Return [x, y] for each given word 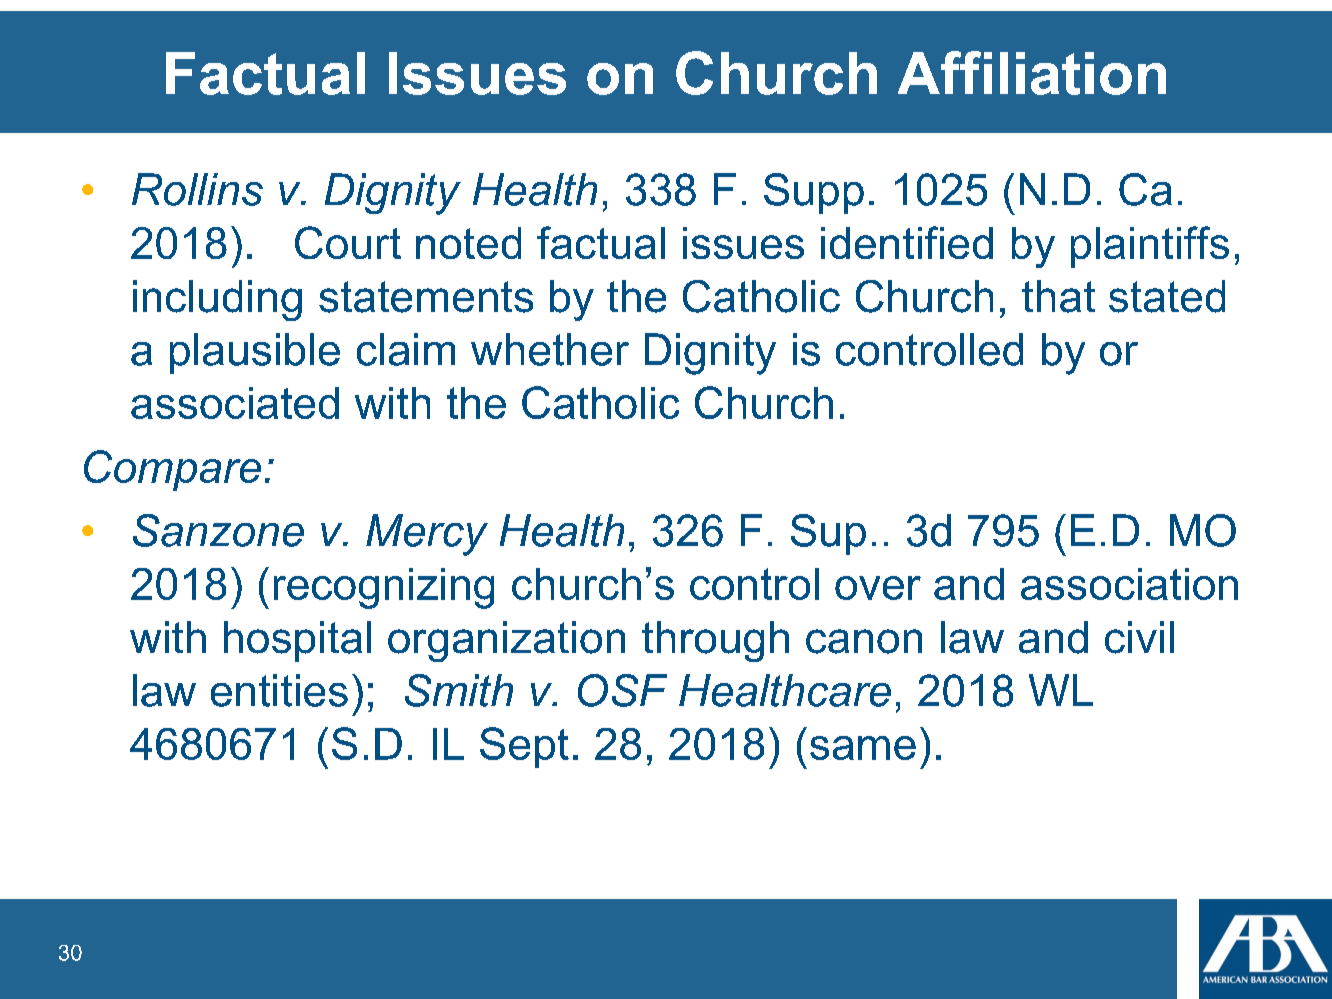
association [1129, 584]
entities [279, 690]
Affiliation [1032, 73]
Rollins [197, 189]
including [217, 300]
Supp [814, 193]
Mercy [427, 535]
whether [550, 349]
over [878, 588]
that [1058, 296]
